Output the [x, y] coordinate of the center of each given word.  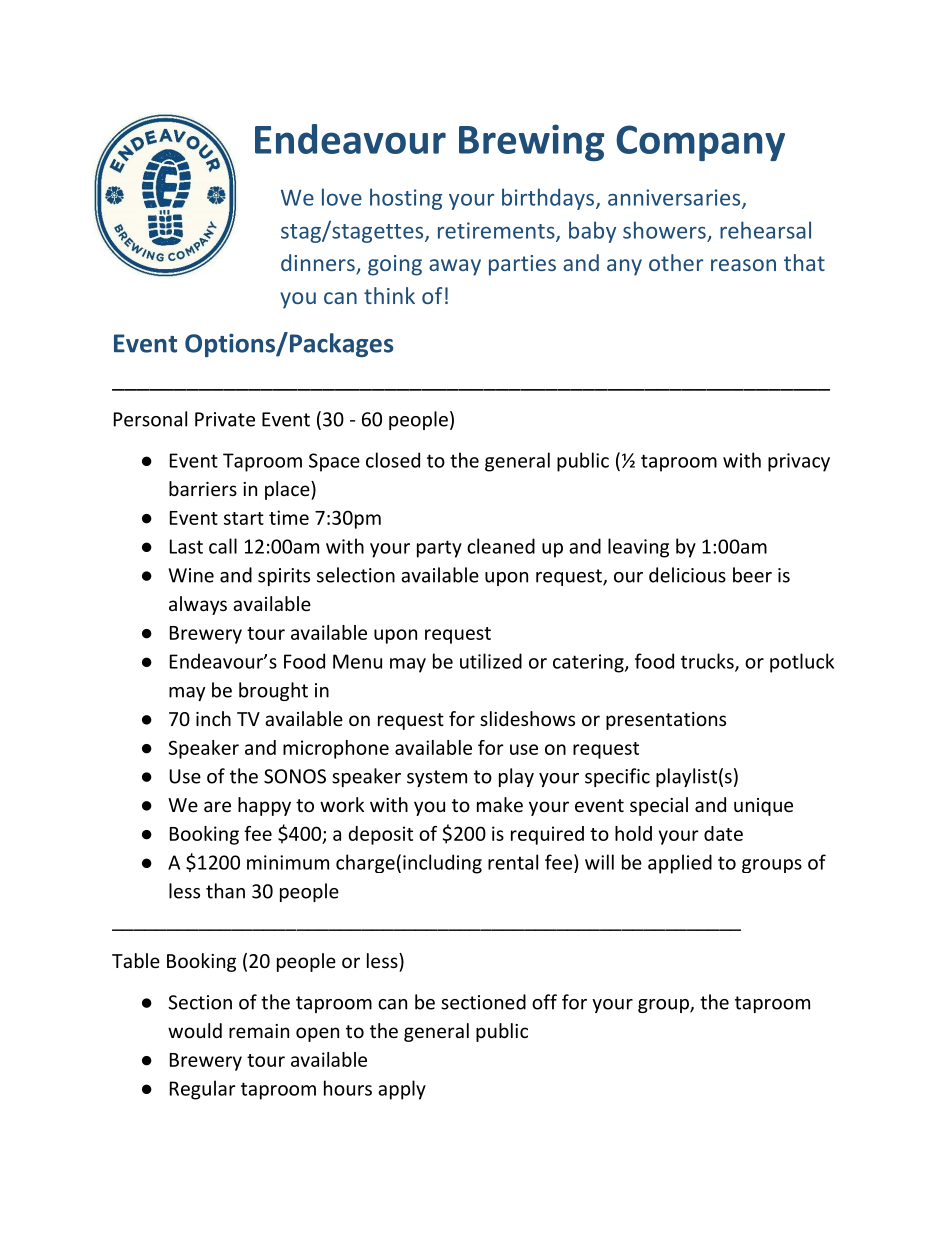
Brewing [531, 142]
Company [700, 143]
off [544, 1002]
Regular [203, 1090]
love [342, 197]
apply [402, 1090]
